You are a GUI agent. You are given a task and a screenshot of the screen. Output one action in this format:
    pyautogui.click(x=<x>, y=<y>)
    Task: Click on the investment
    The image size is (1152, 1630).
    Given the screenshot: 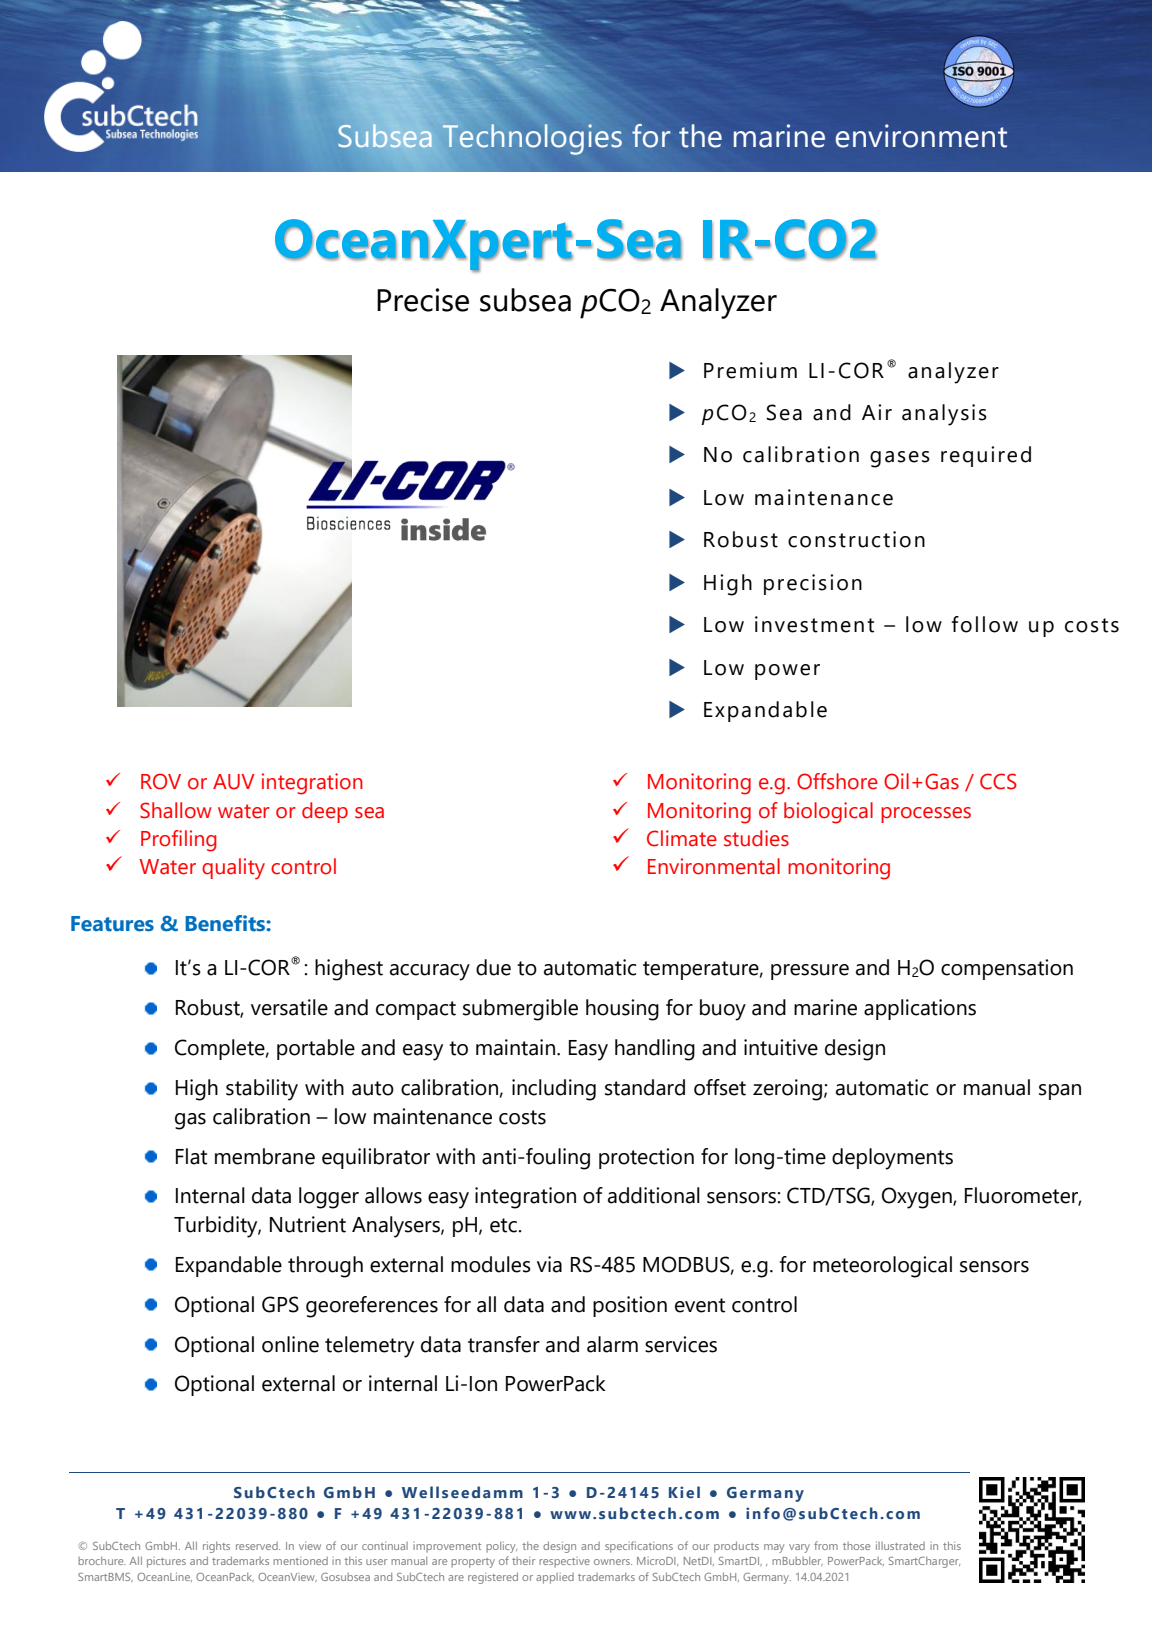 What is the action you would take?
    pyautogui.click(x=814, y=624)
